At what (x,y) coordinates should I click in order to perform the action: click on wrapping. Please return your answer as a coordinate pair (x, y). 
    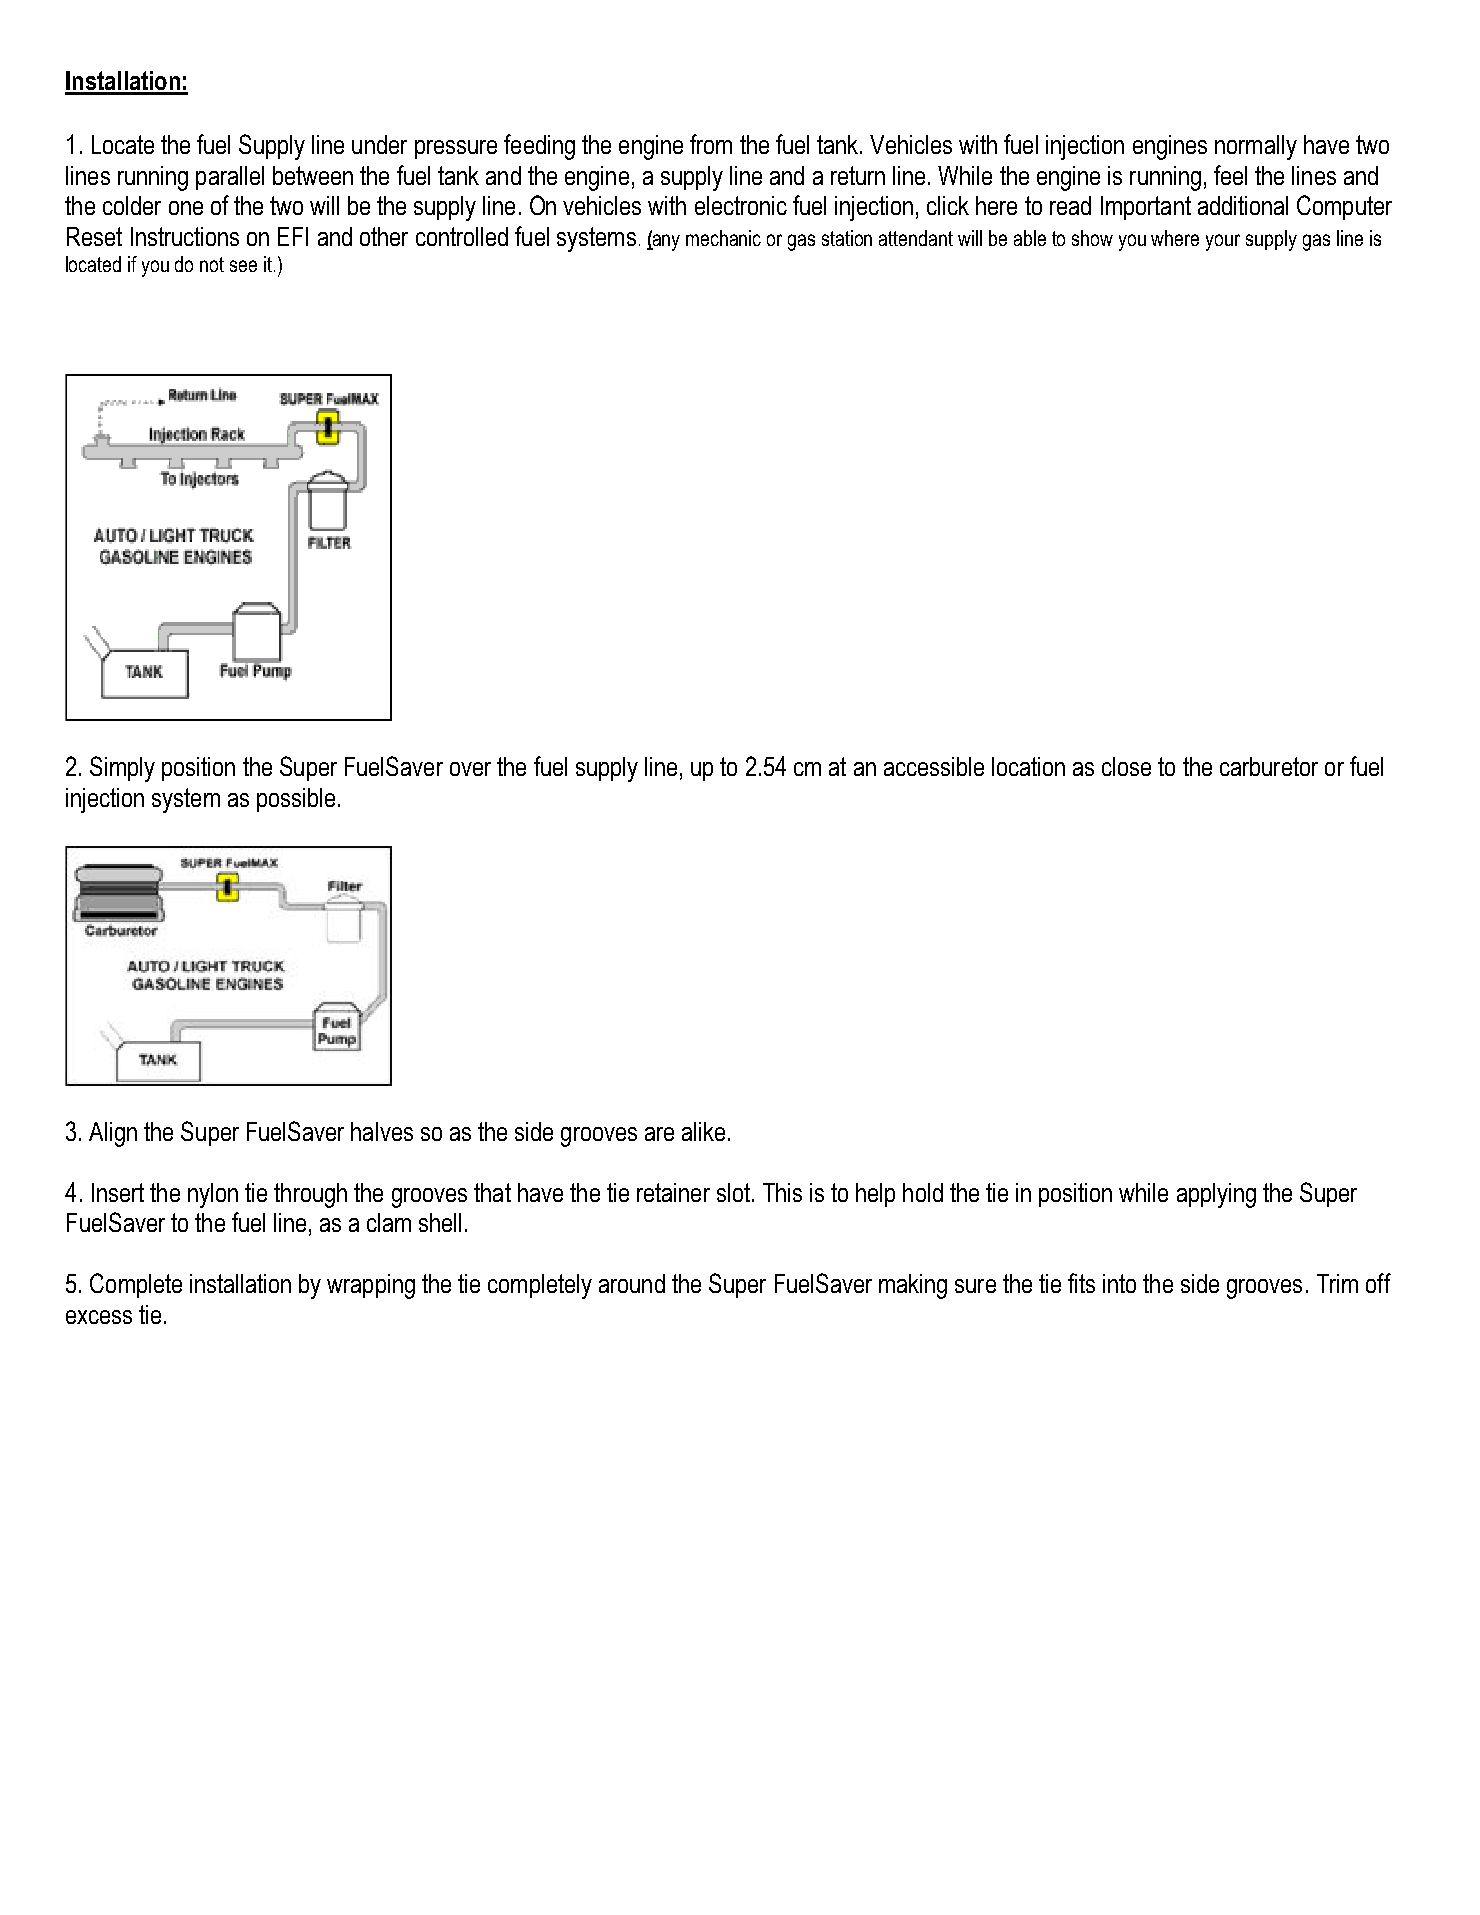
    Looking at the image, I should click on (371, 1286).
